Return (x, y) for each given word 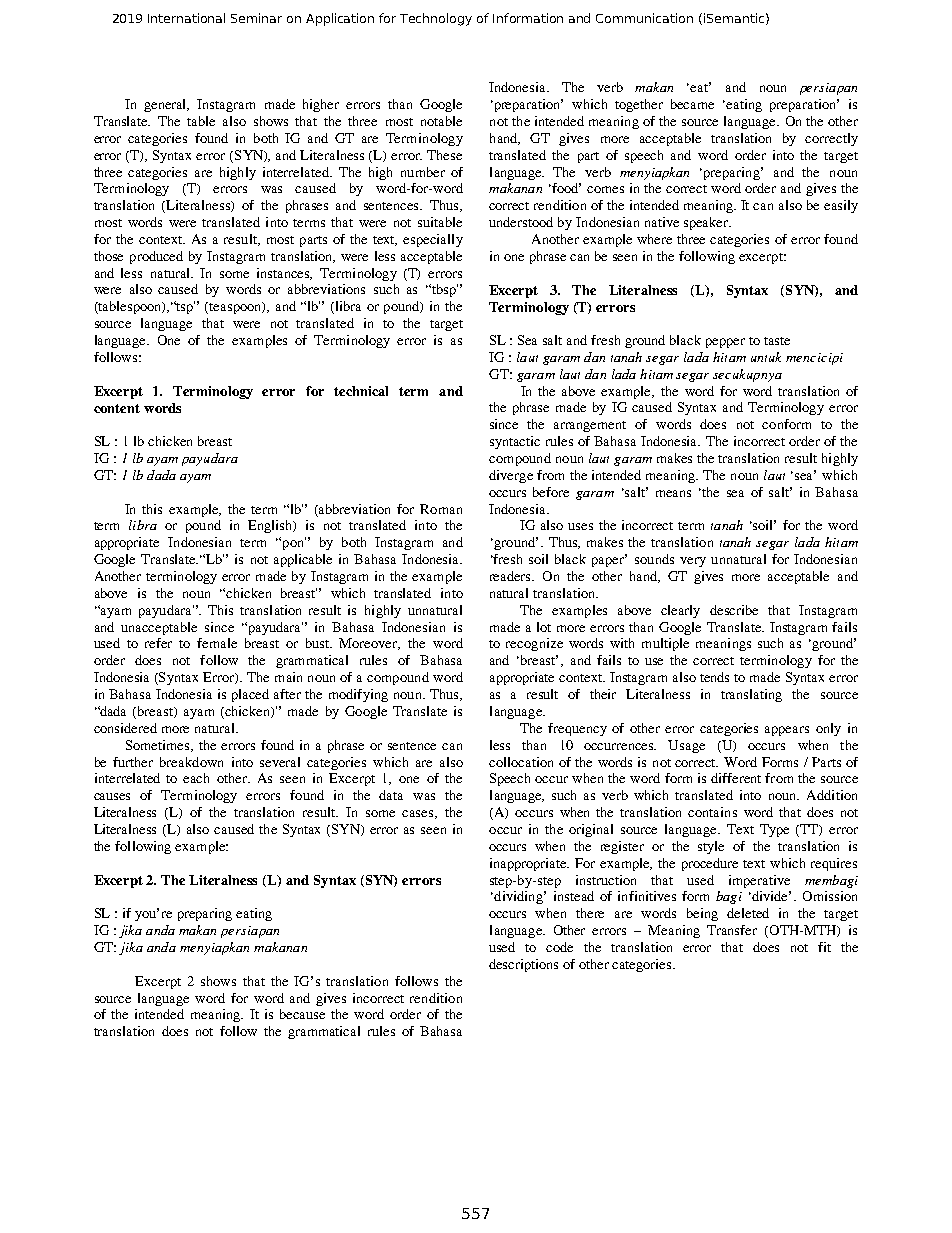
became (692, 104)
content (117, 408)
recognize (534, 644)
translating (751, 695)
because (302, 1014)
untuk (766, 357)
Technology (436, 19)
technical (361, 391)
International (186, 18)
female (217, 643)
